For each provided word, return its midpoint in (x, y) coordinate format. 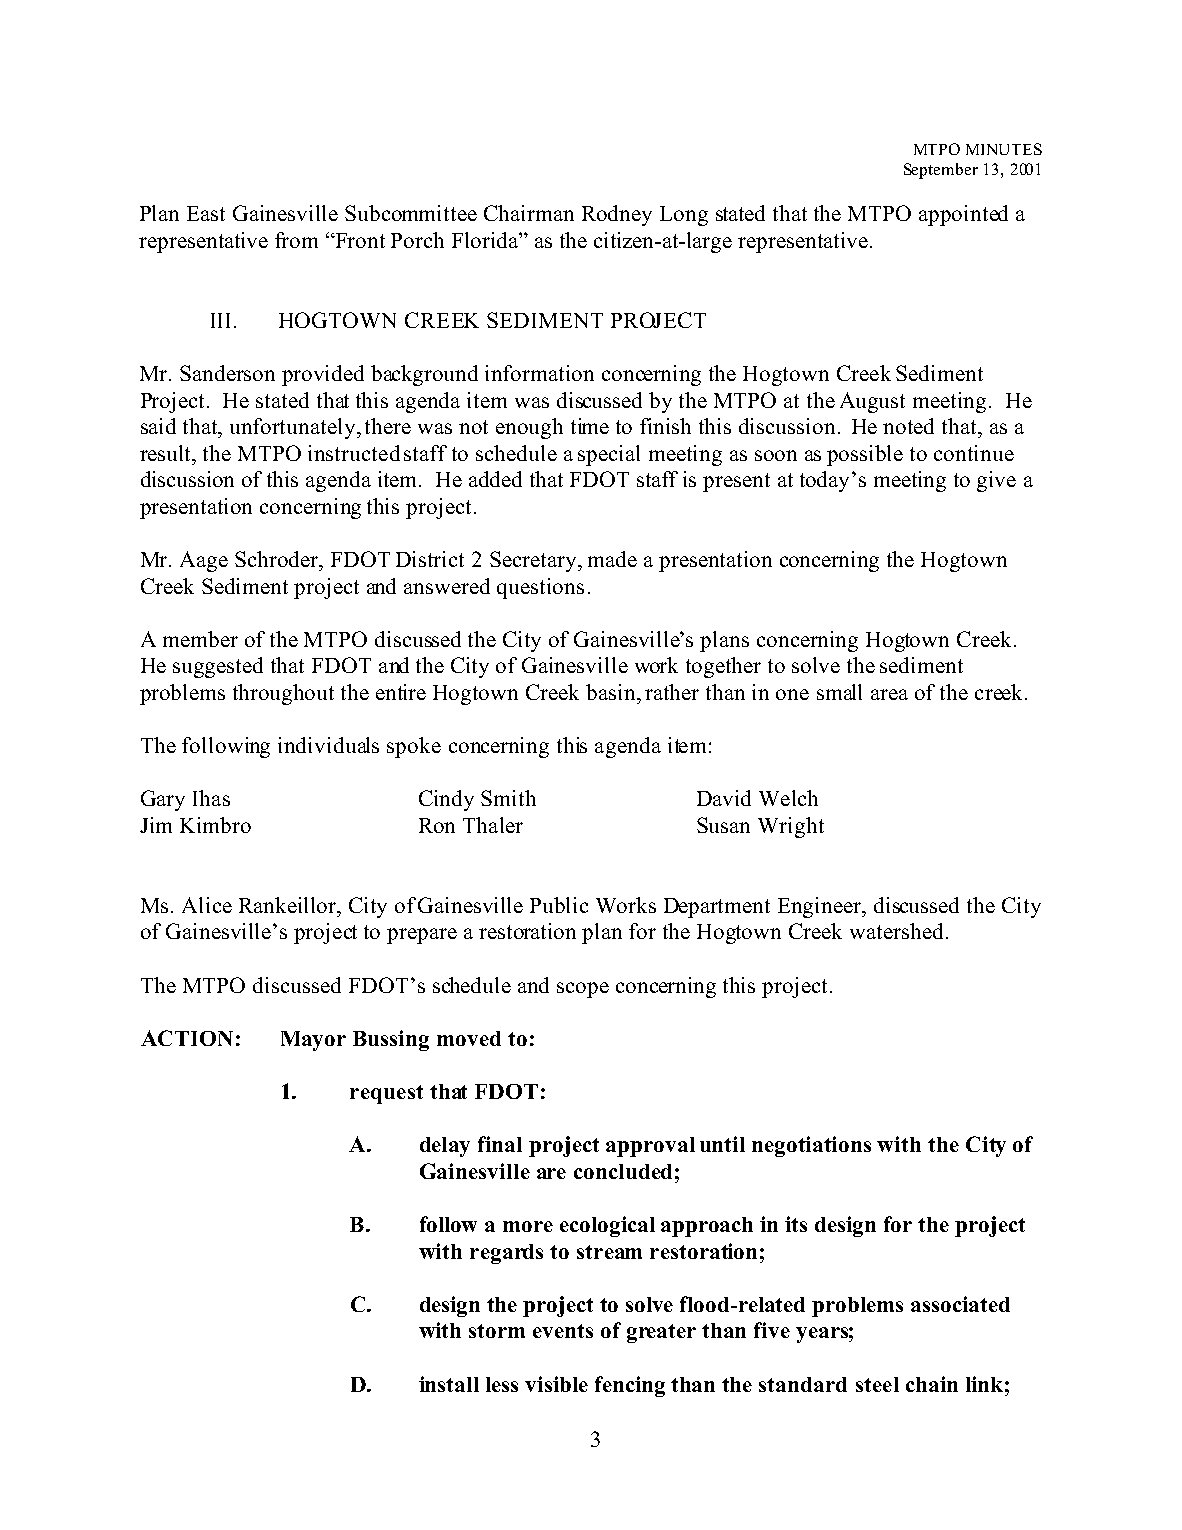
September (941, 171)
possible (865, 455)
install (449, 1384)
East (206, 213)
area (889, 694)
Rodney (617, 215)
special (609, 455)
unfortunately (294, 428)
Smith (508, 798)
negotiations (811, 1146)
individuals (328, 745)
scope (583, 990)
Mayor (313, 1041)
